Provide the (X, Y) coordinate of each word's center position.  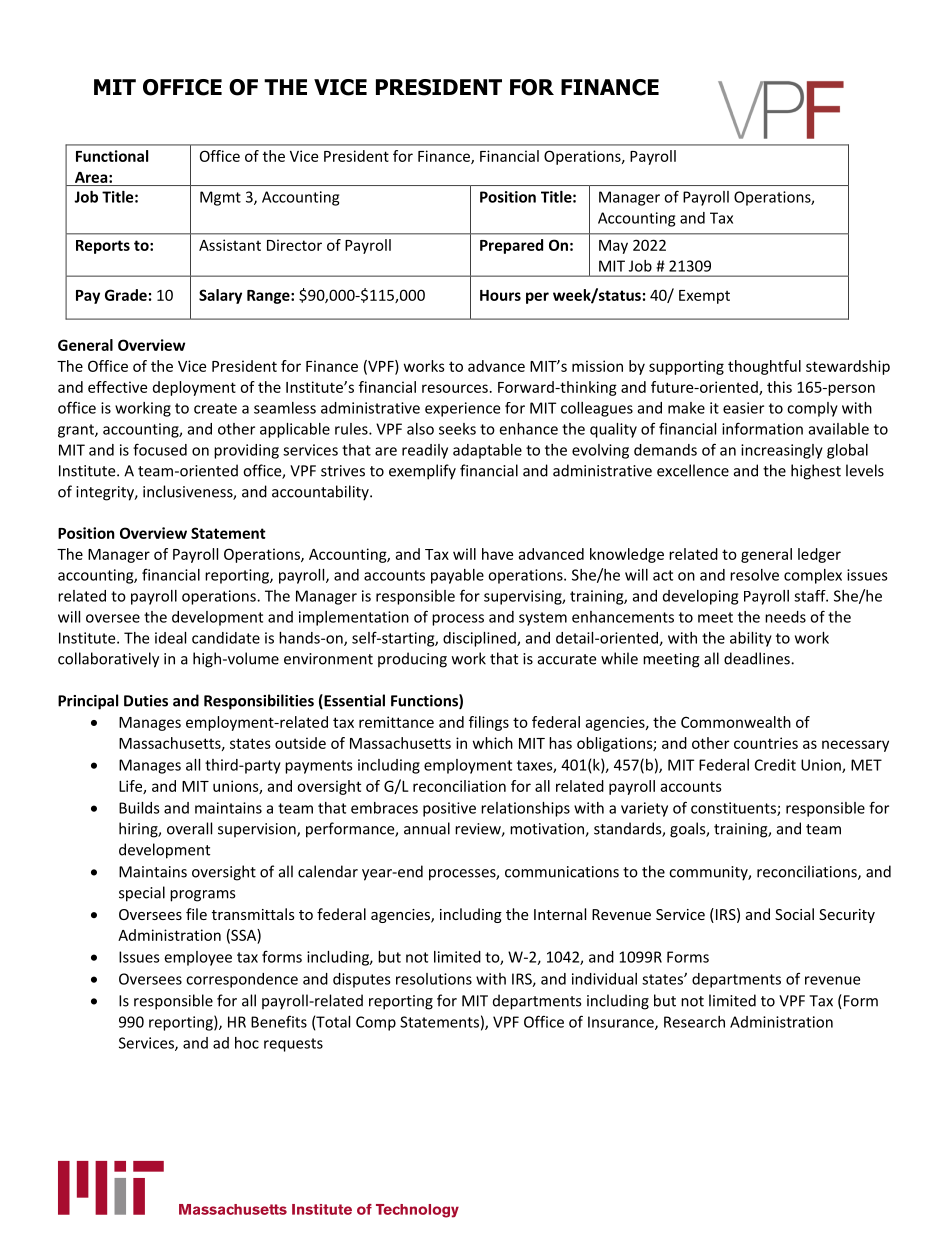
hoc (247, 1043)
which (493, 743)
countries (766, 743)
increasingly (782, 451)
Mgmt (220, 198)
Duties (146, 701)
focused (160, 449)
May (613, 247)
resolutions (434, 979)
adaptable (487, 451)
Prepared (511, 246)
